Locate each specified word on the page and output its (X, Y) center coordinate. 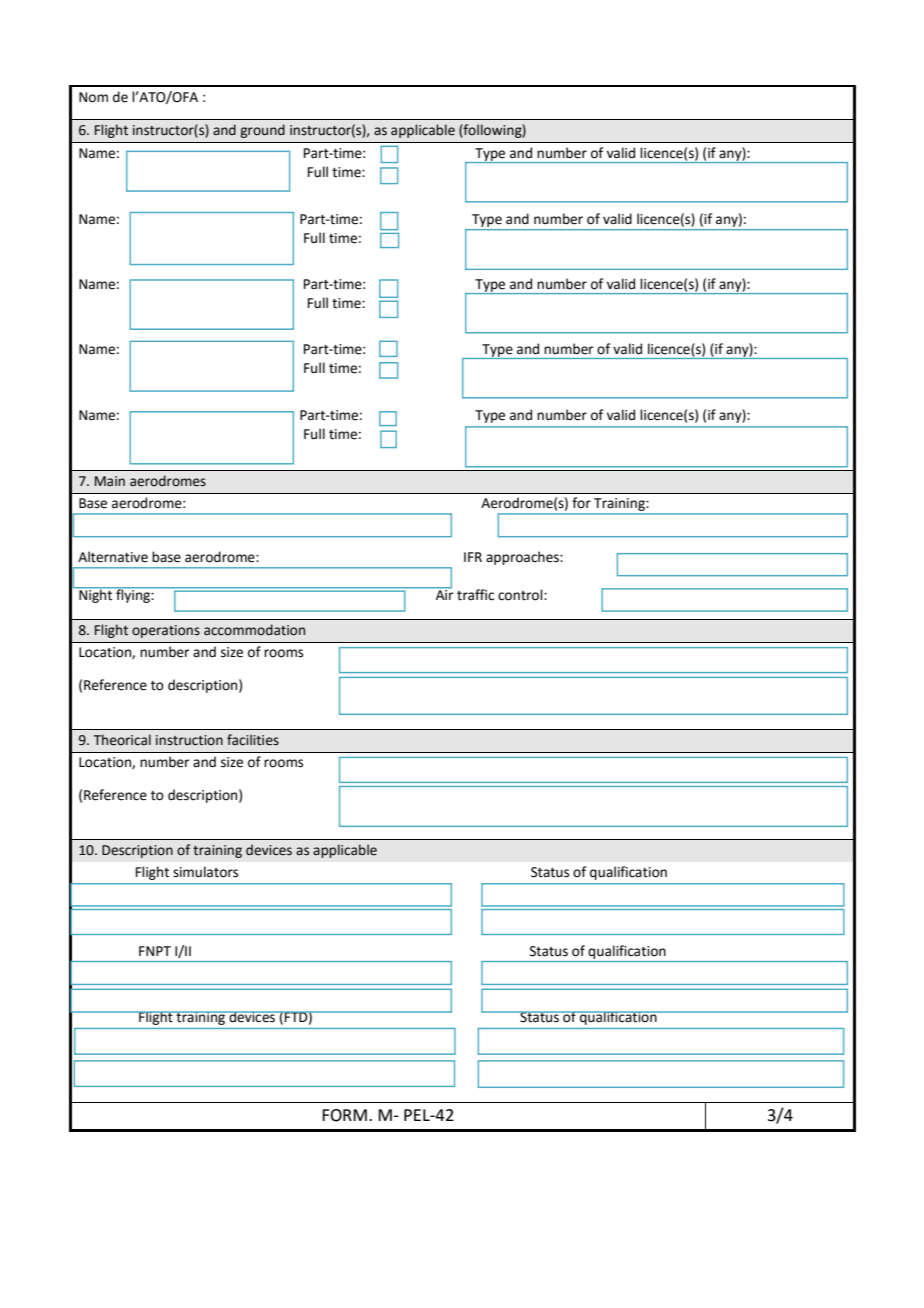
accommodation (254, 630)
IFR (473, 557)
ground (262, 131)
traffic (475, 595)
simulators (205, 872)
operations (166, 631)
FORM (344, 1115)
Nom (93, 97)
